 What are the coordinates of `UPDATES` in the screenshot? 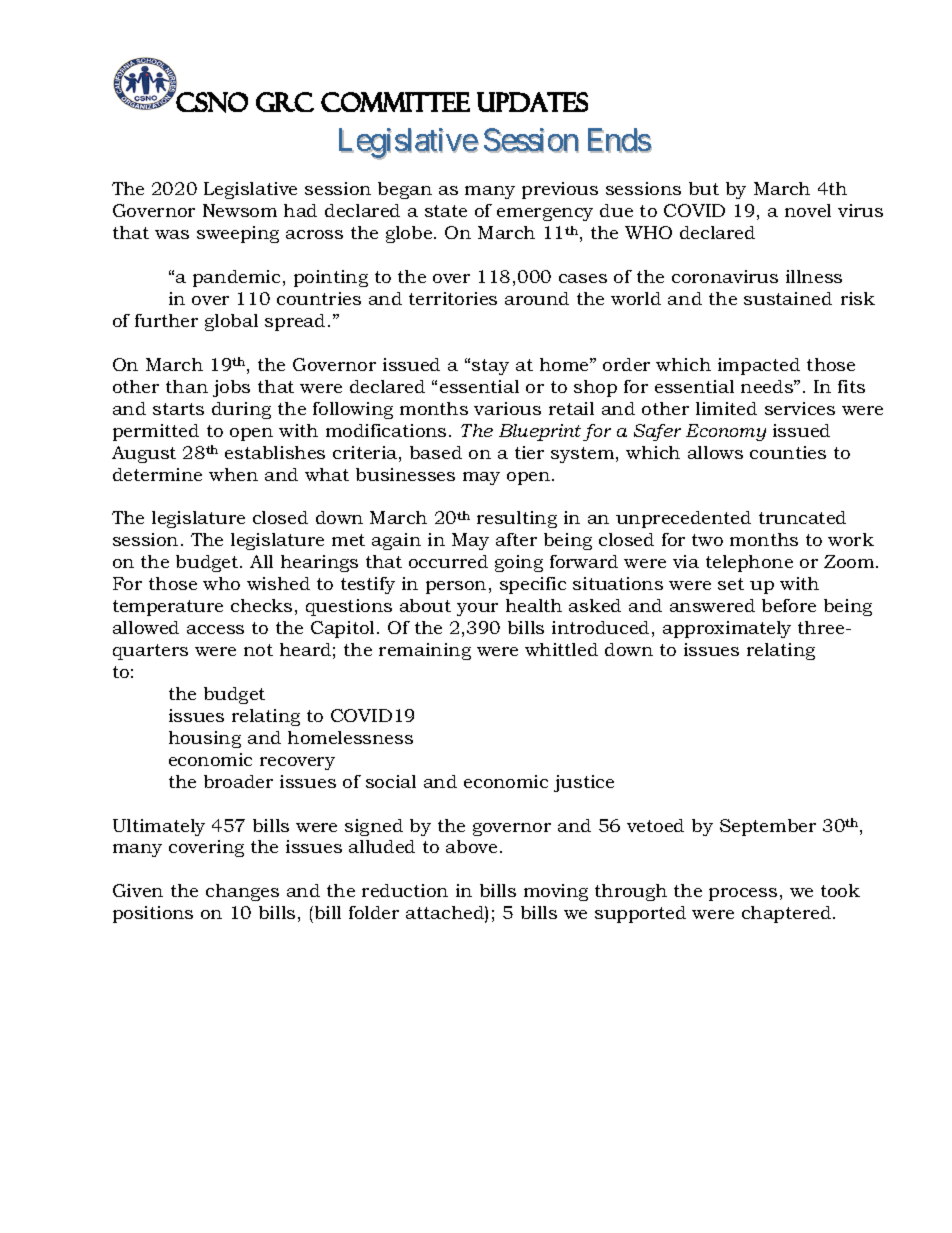 It's located at (532, 102).
